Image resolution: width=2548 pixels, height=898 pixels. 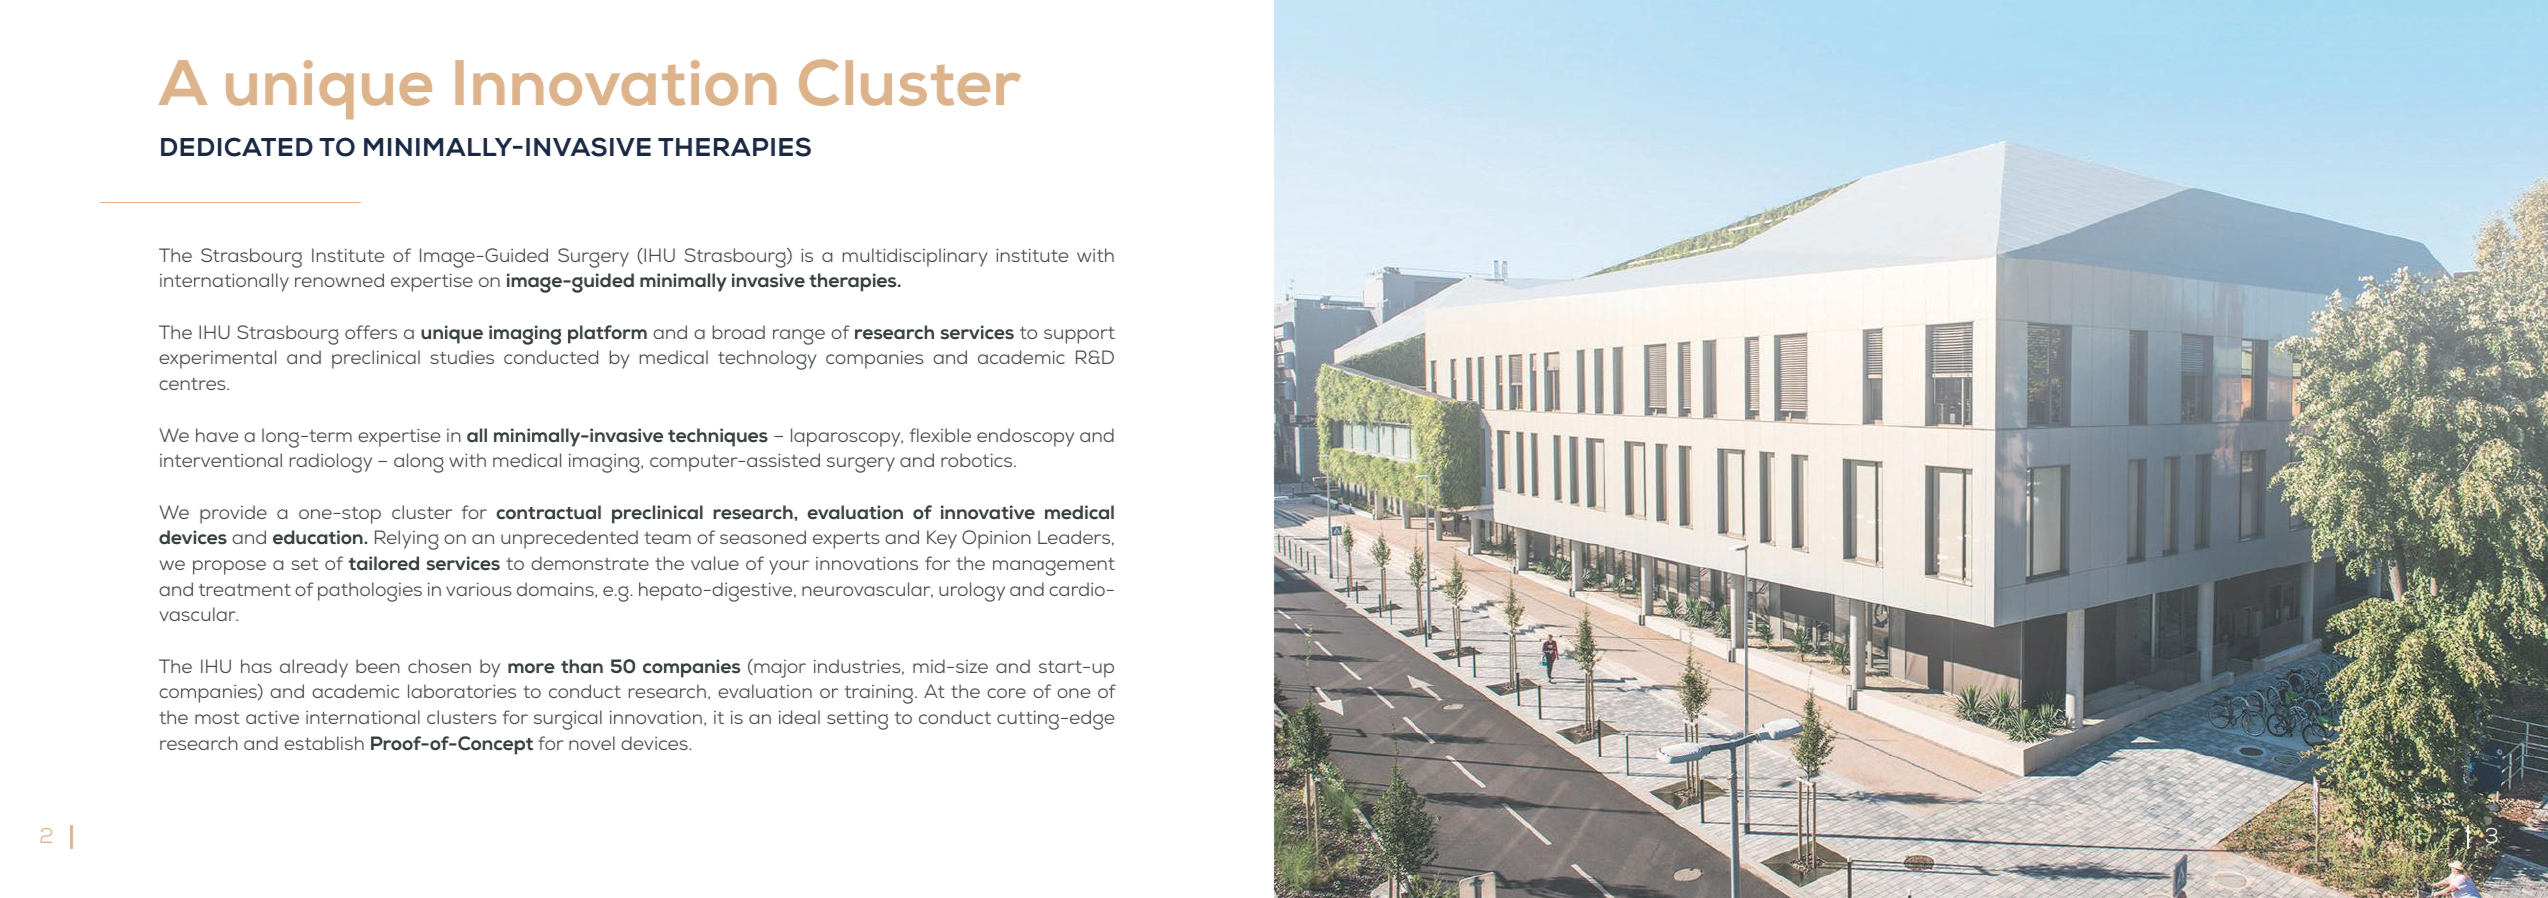 What do you see at coordinates (331, 463) in the screenshot?
I see `radiology` at bounding box center [331, 463].
